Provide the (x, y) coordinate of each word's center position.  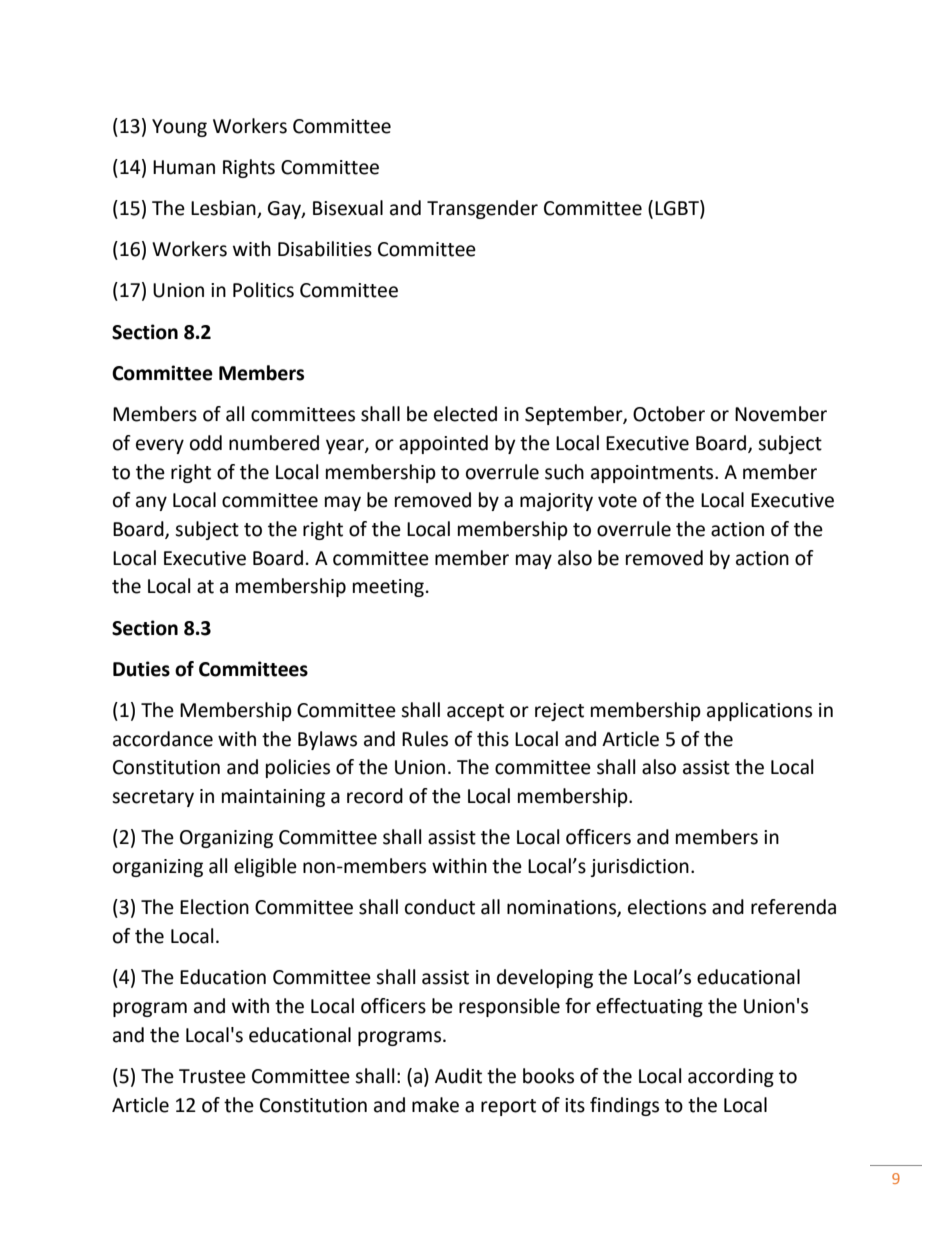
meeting (388, 588)
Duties (141, 669)
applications (759, 711)
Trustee (212, 1076)
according (731, 1077)
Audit (458, 1076)
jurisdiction (639, 867)
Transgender (482, 209)
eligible (265, 867)
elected (465, 414)
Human (184, 167)
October (669, 414)
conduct (440, 907)
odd (206, 443)
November (781, 414)
